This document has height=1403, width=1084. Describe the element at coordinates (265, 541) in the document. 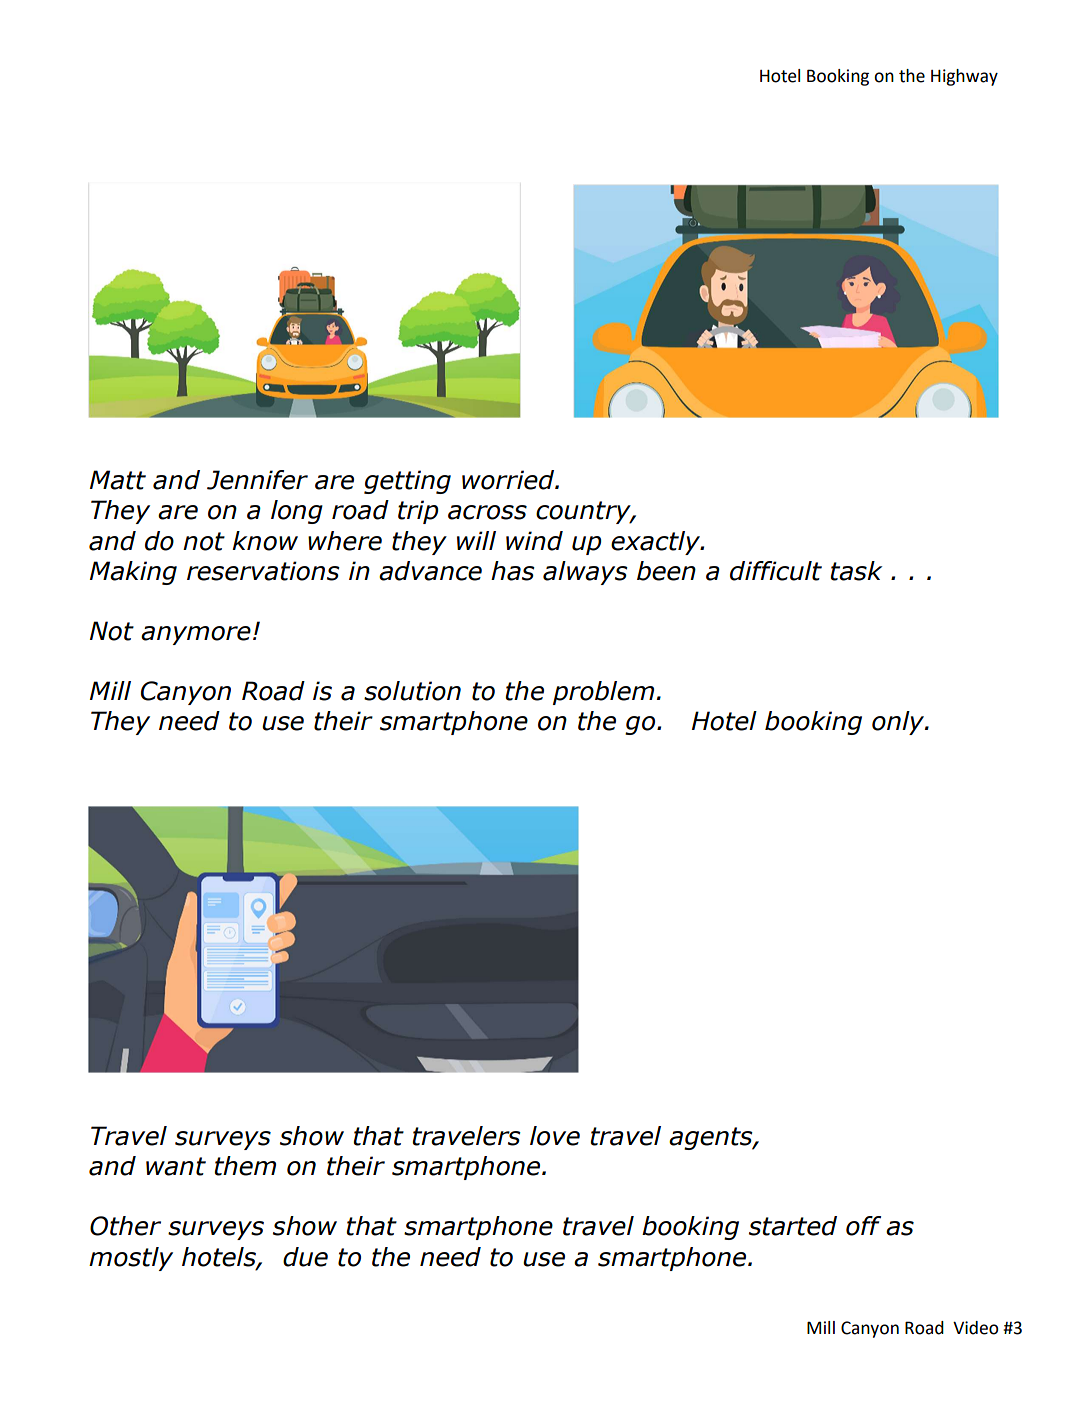

I see `know` at that location.
